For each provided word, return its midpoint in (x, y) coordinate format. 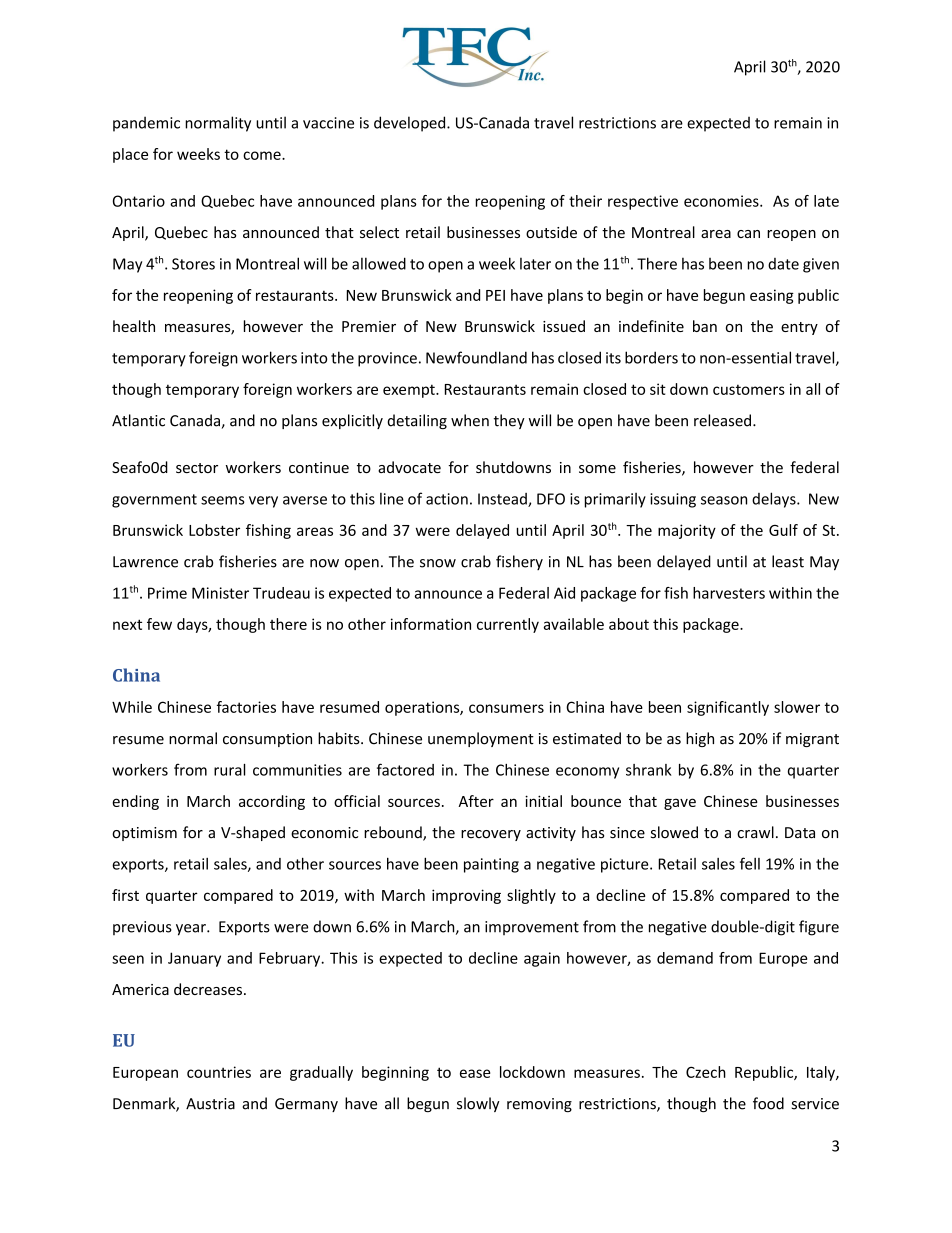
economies (722, 201)
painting (491, 865)
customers (749, 389)
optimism (144, 834)
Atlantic (138, 420)
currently (508, 625)
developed (411, 124)
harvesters (729, 593)
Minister (220, 593)
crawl (755, 832)
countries (219, 1072)
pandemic (146, 124)
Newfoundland (476, 357)
